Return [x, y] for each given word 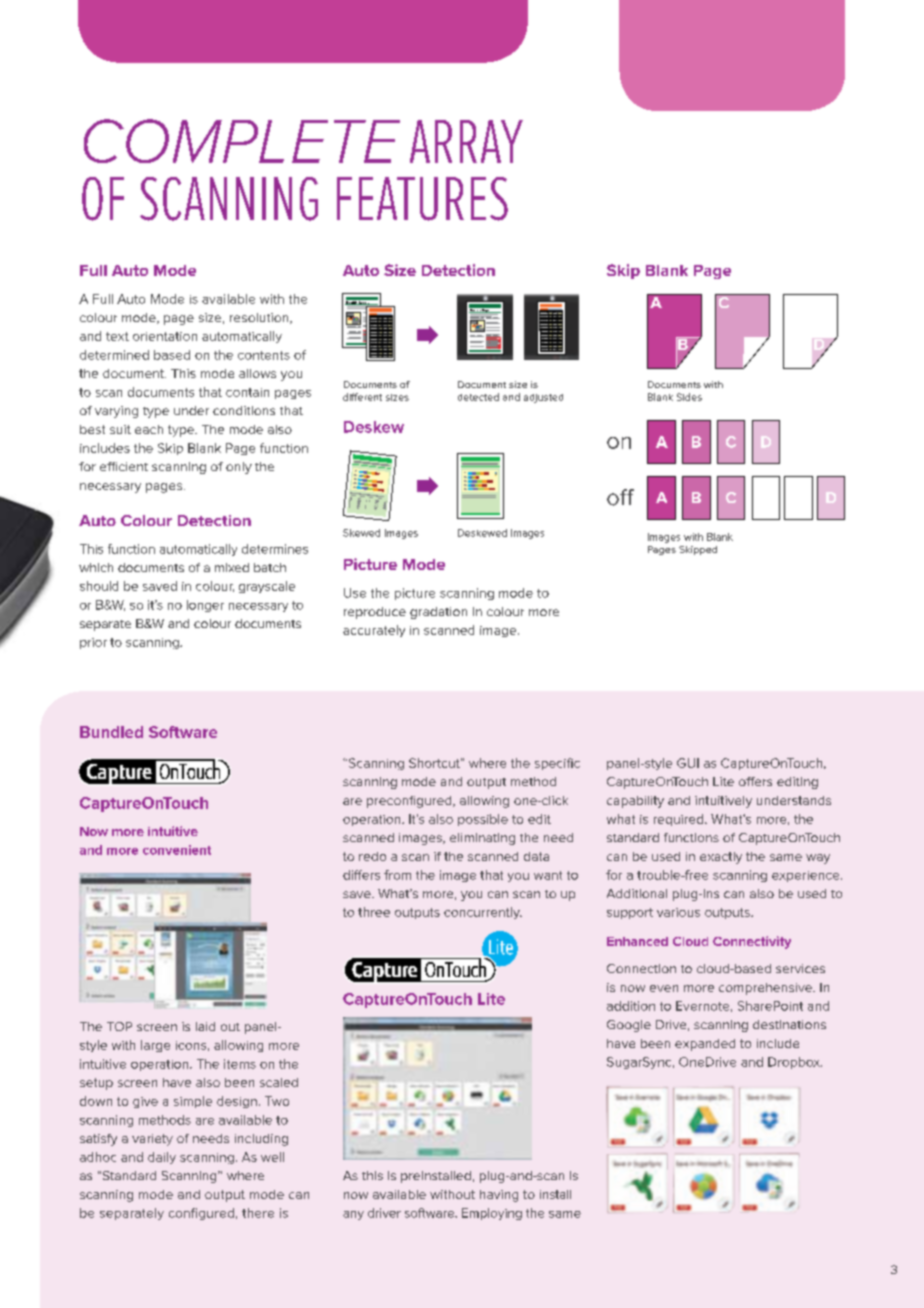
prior [93, 643]
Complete [242, 141]
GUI [688, 763]
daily [162, 1158]
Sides [689, 397]
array [466, 141]
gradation [438, 613]
